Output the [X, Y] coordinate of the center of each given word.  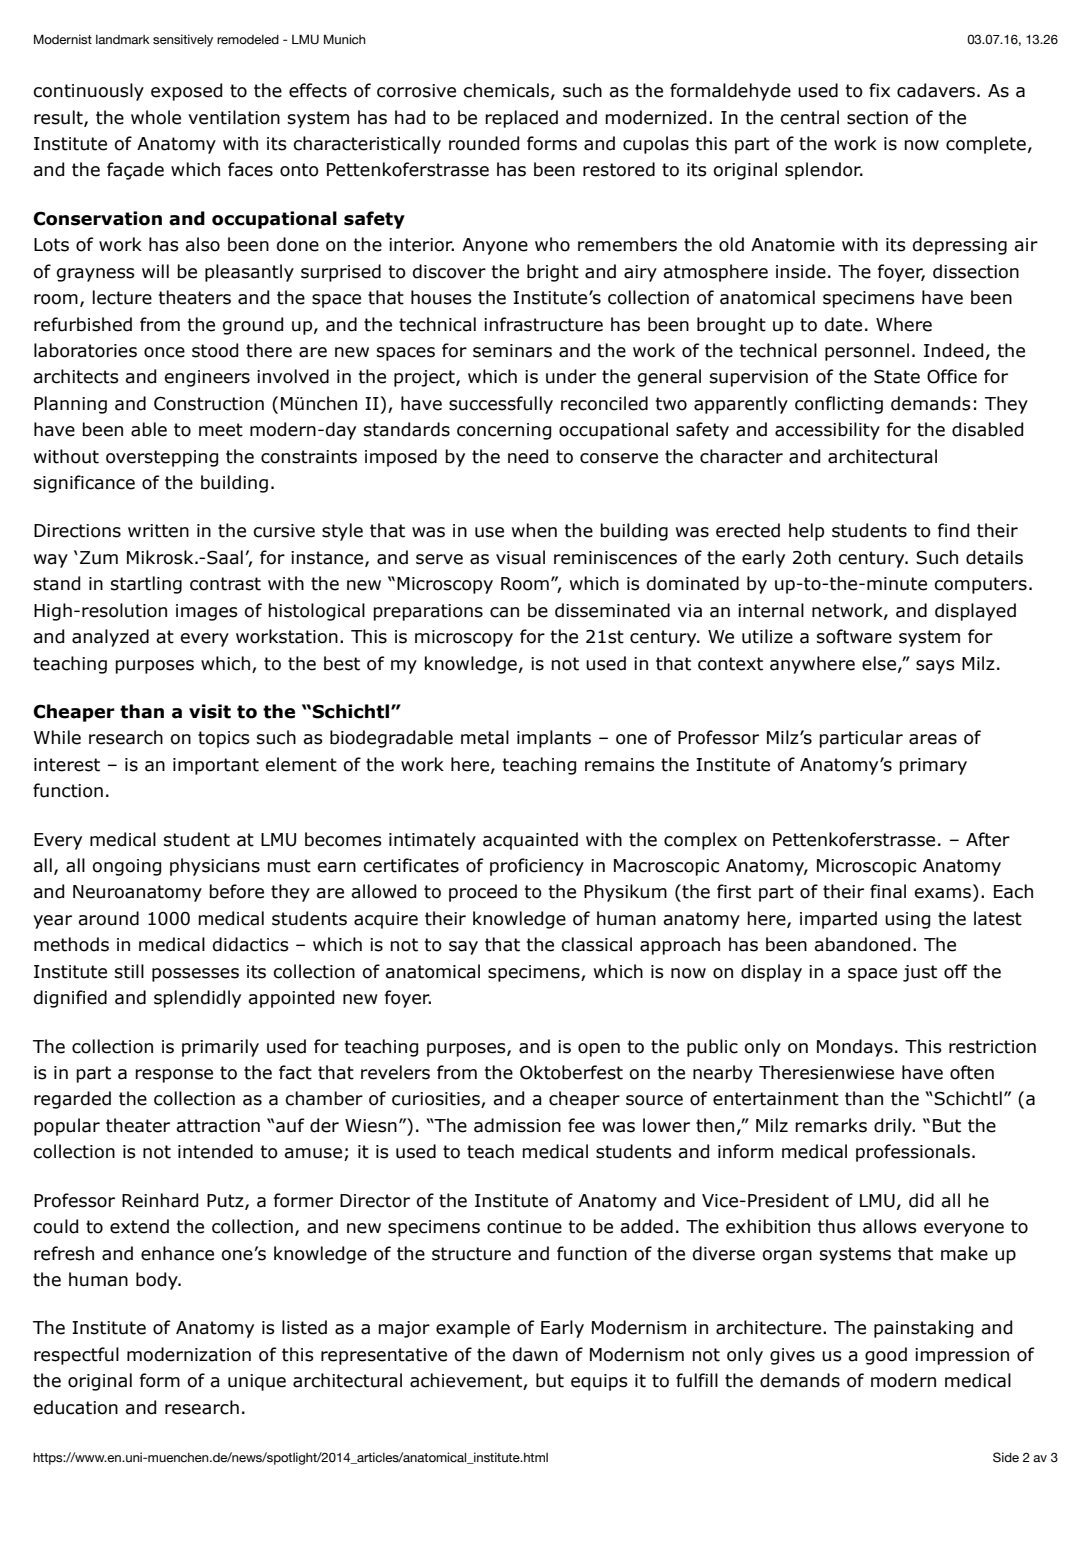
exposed [186, 92]
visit [210, 711]
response [174, 1076]
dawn [535, 1354]
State [897, 376]
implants [554, 739]
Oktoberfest [571, 1072]
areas [933, 739]
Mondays [855, 1048]
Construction [209, 403]
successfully [501, 405]
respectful [76, 1356]
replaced [521, 119]
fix [879, 90]
